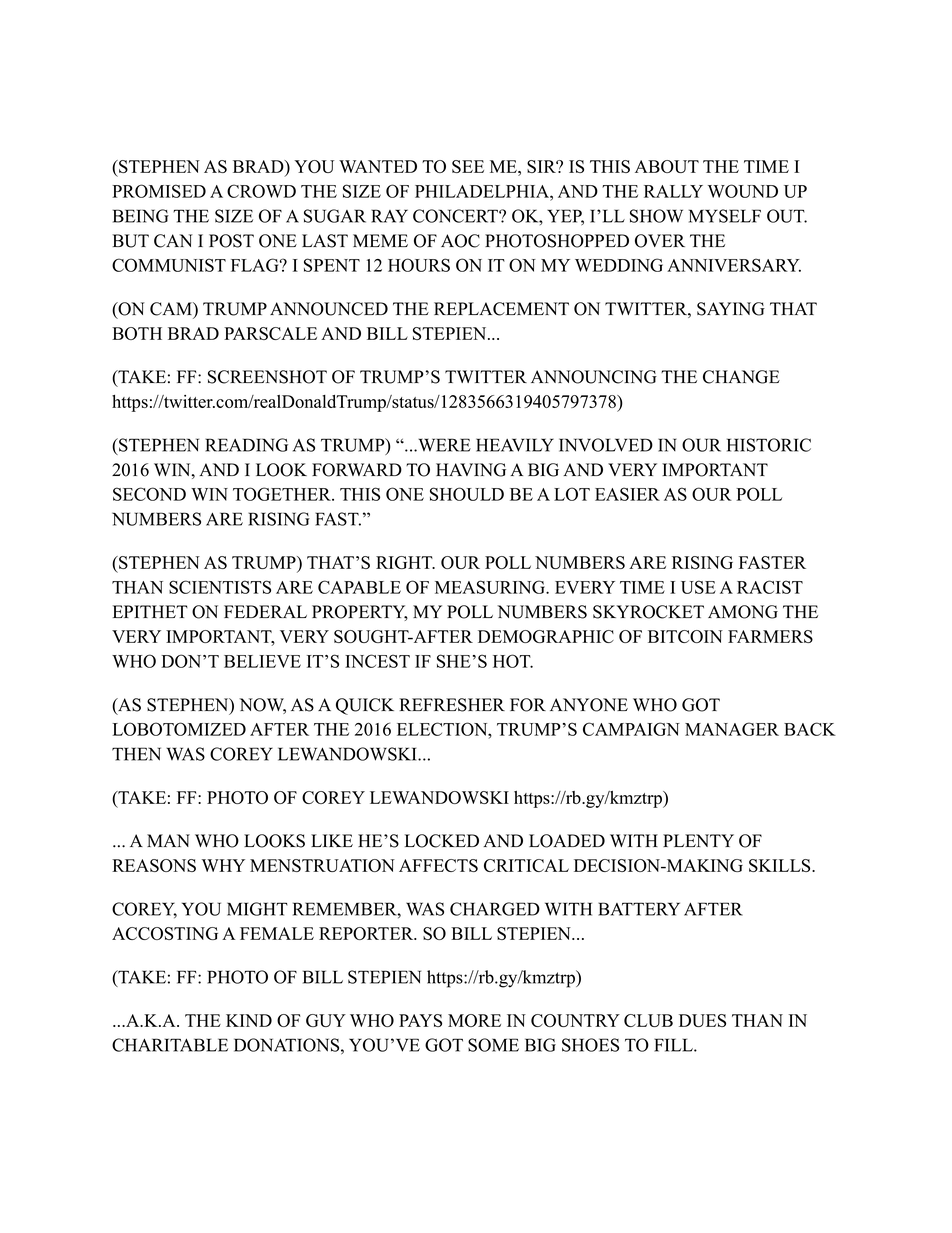 This screenshot has width=952, height=1233. What do you see at coordinates (702, 1020) in the screenshot?
I see `DUES` at bounding box center [702, 1020].
